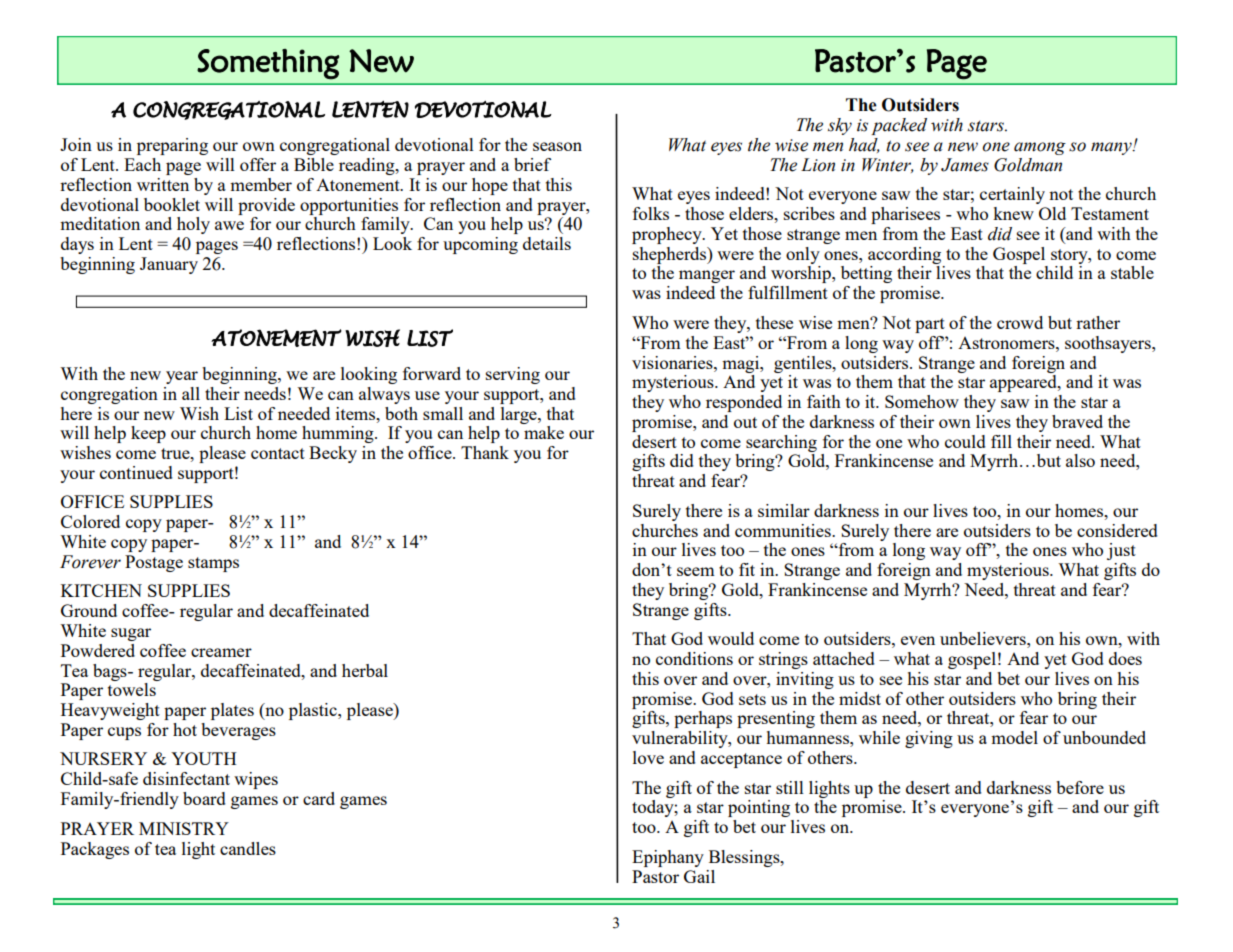  Describe the element at coordinates (184, 828) in the image. I see `MINISTRY` at that location.
